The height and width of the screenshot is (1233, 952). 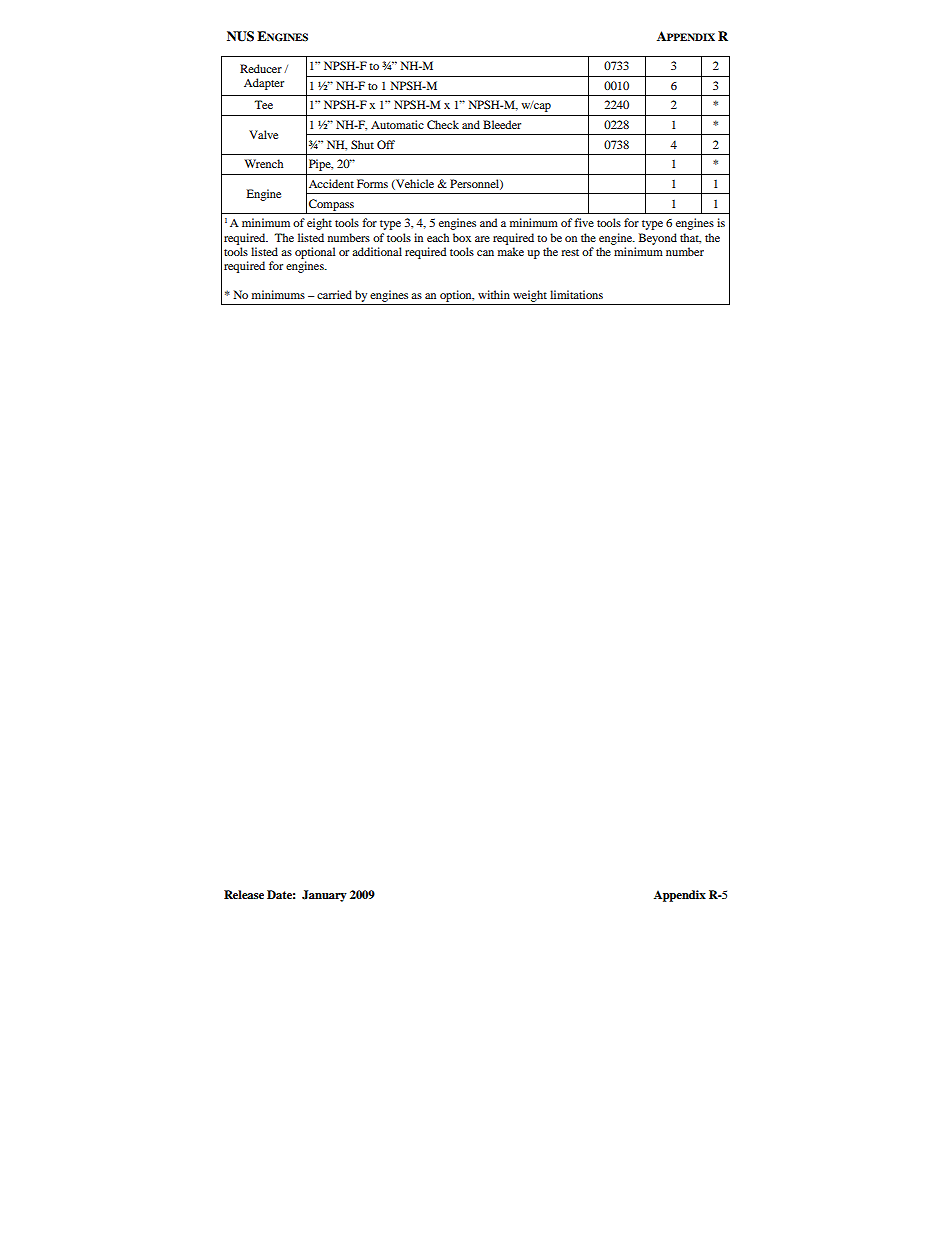 What do you see at coordinates (502, 124) in the screenshot?
I see `Bleeder` at bounding box center [502, 124].
